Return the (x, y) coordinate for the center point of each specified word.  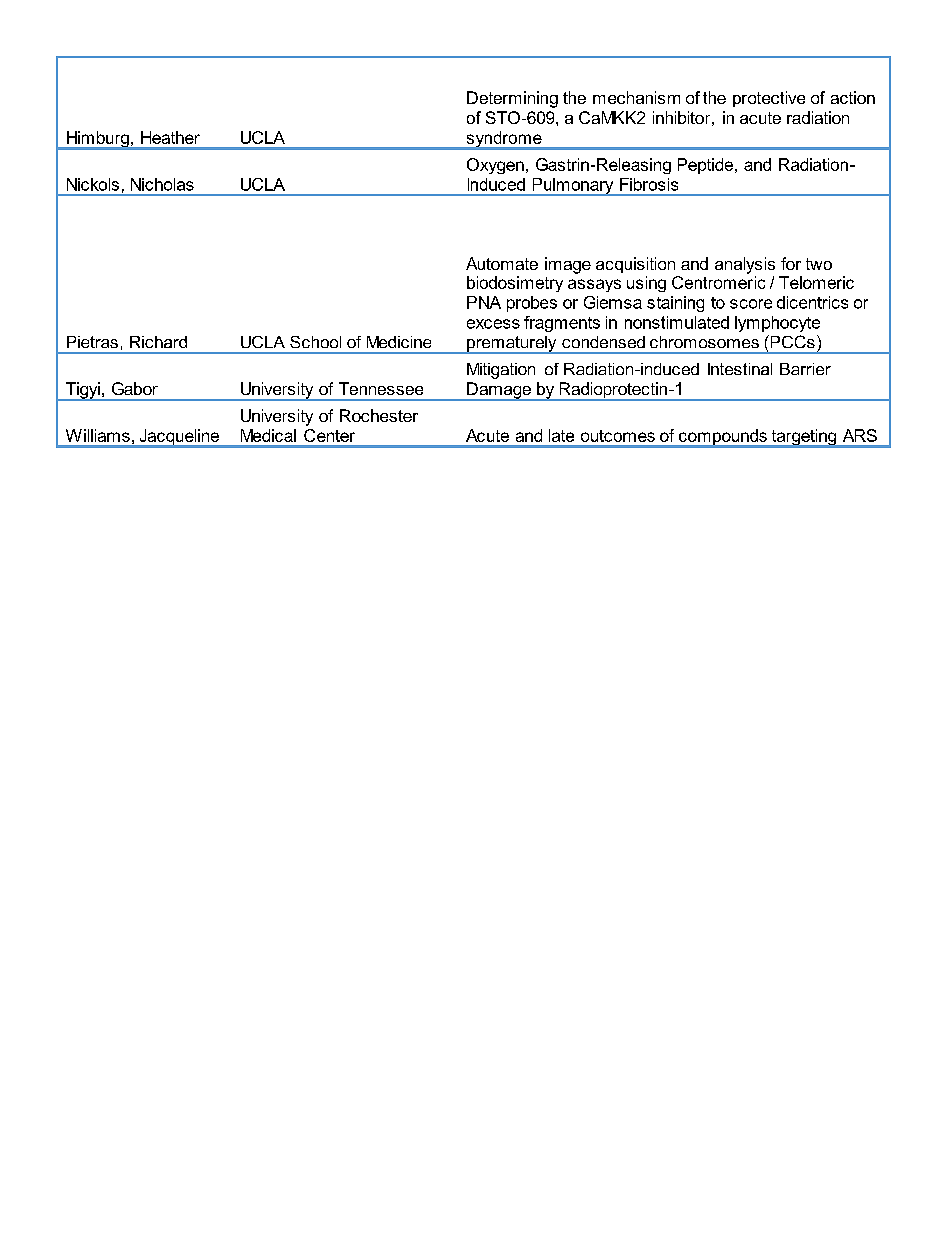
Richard (158, 342)
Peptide (705, 166)
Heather (170, 137)
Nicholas (162, 184)
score (751, 304)
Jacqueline (179, 438)
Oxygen (495, 166)
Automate (502, 263)
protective (769, 99)
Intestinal (740, 369)
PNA (484, 302)
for (791, 263)
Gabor (135, 388)
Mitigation (501, 371)
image (568, 265)
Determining (512, 99)
